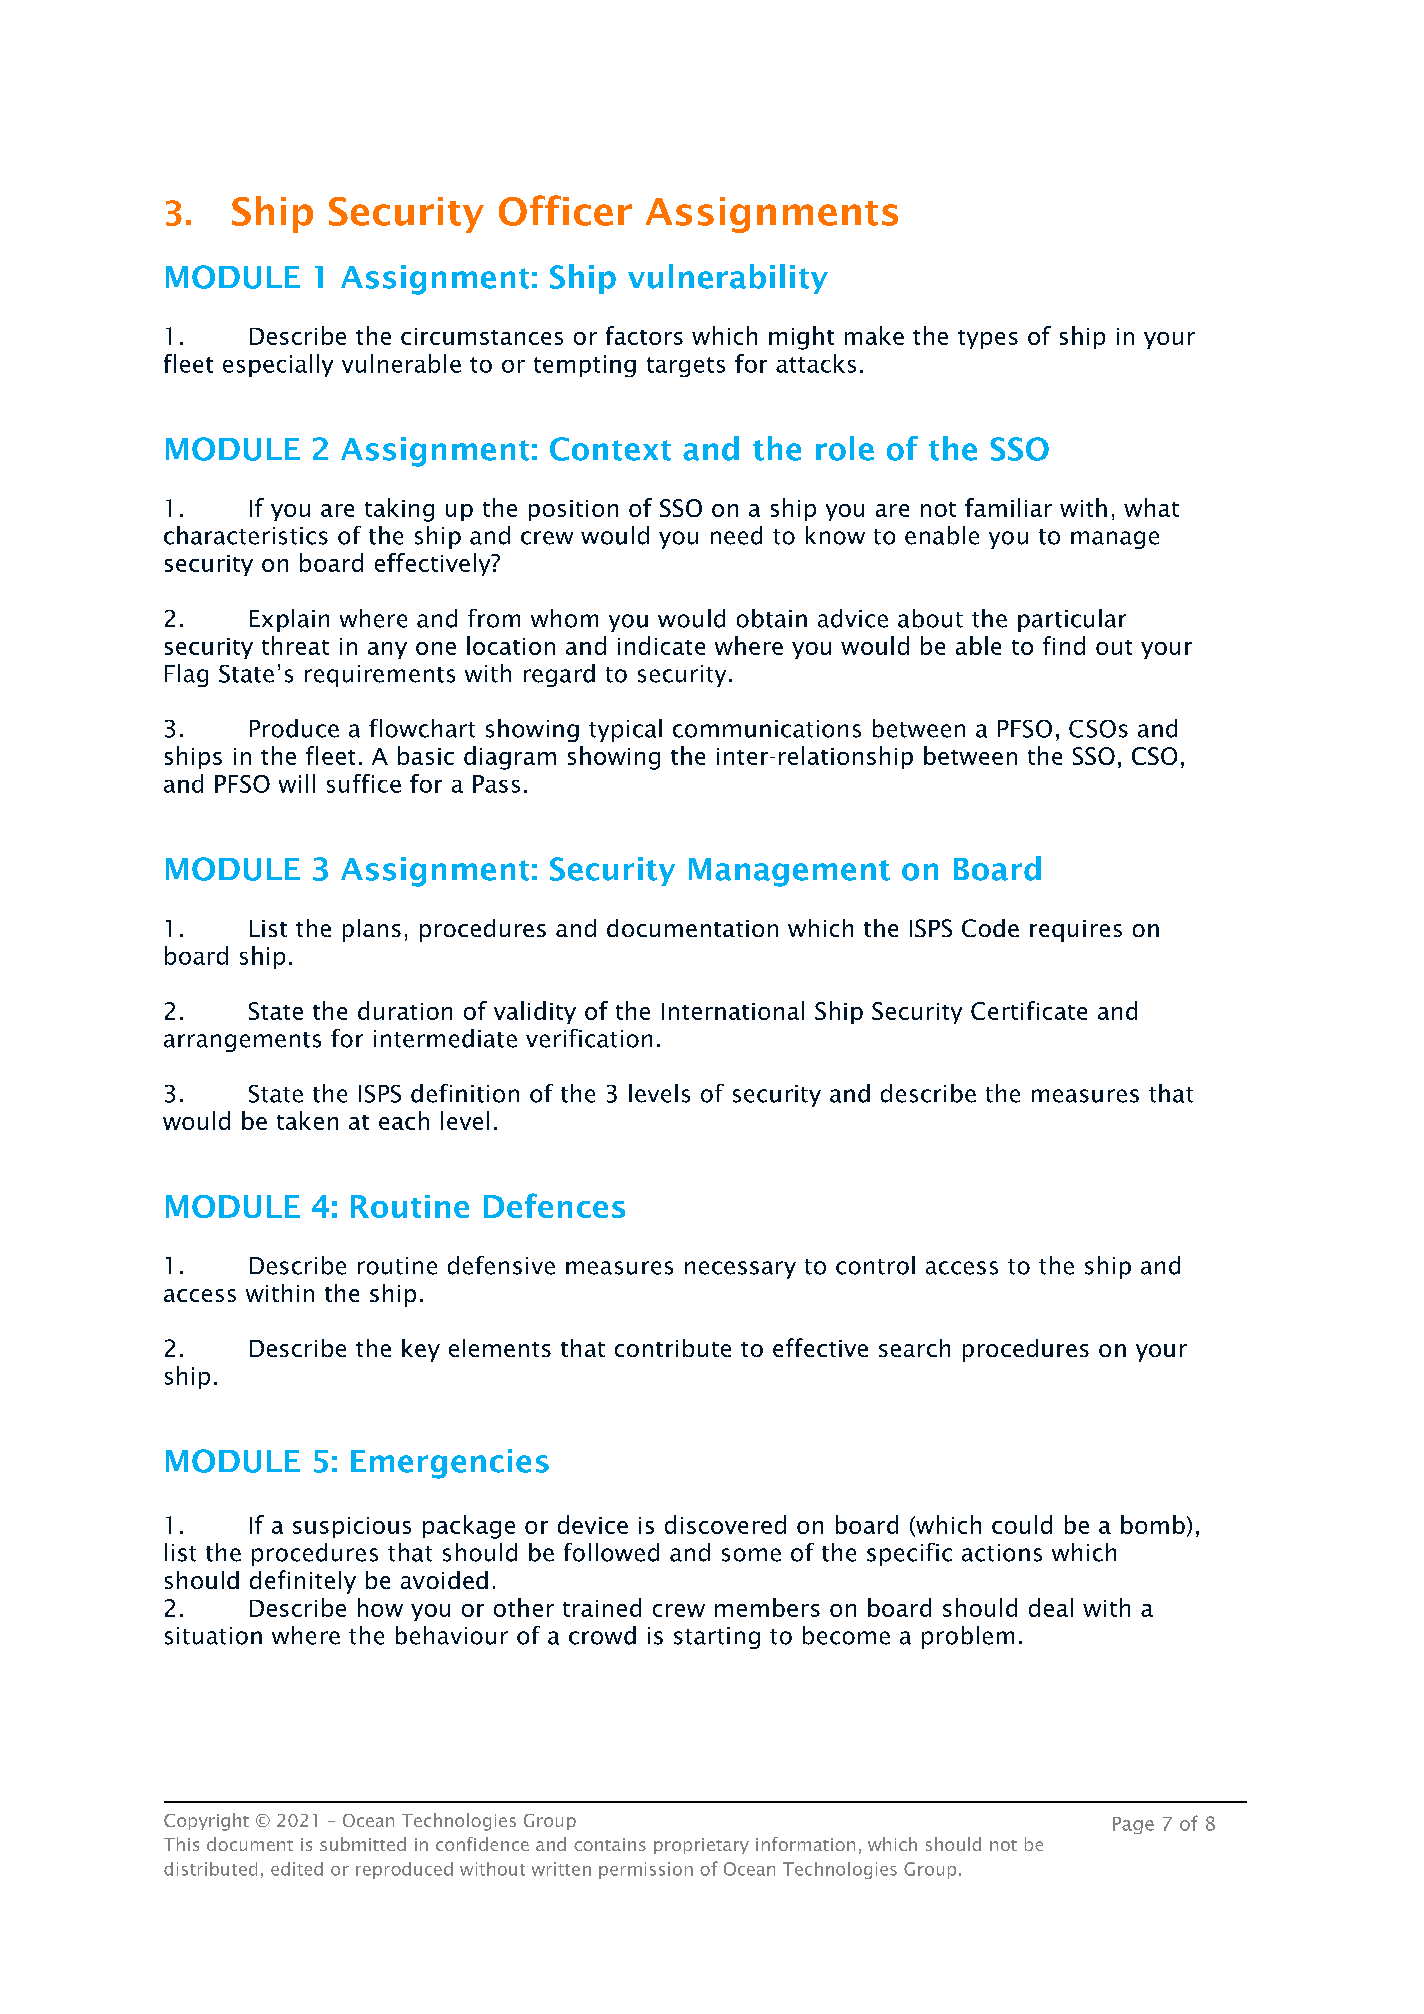  What do you see at coordinates (728, 279) in the page?
I see `vulnerability` at bounding box center [728, 279].
